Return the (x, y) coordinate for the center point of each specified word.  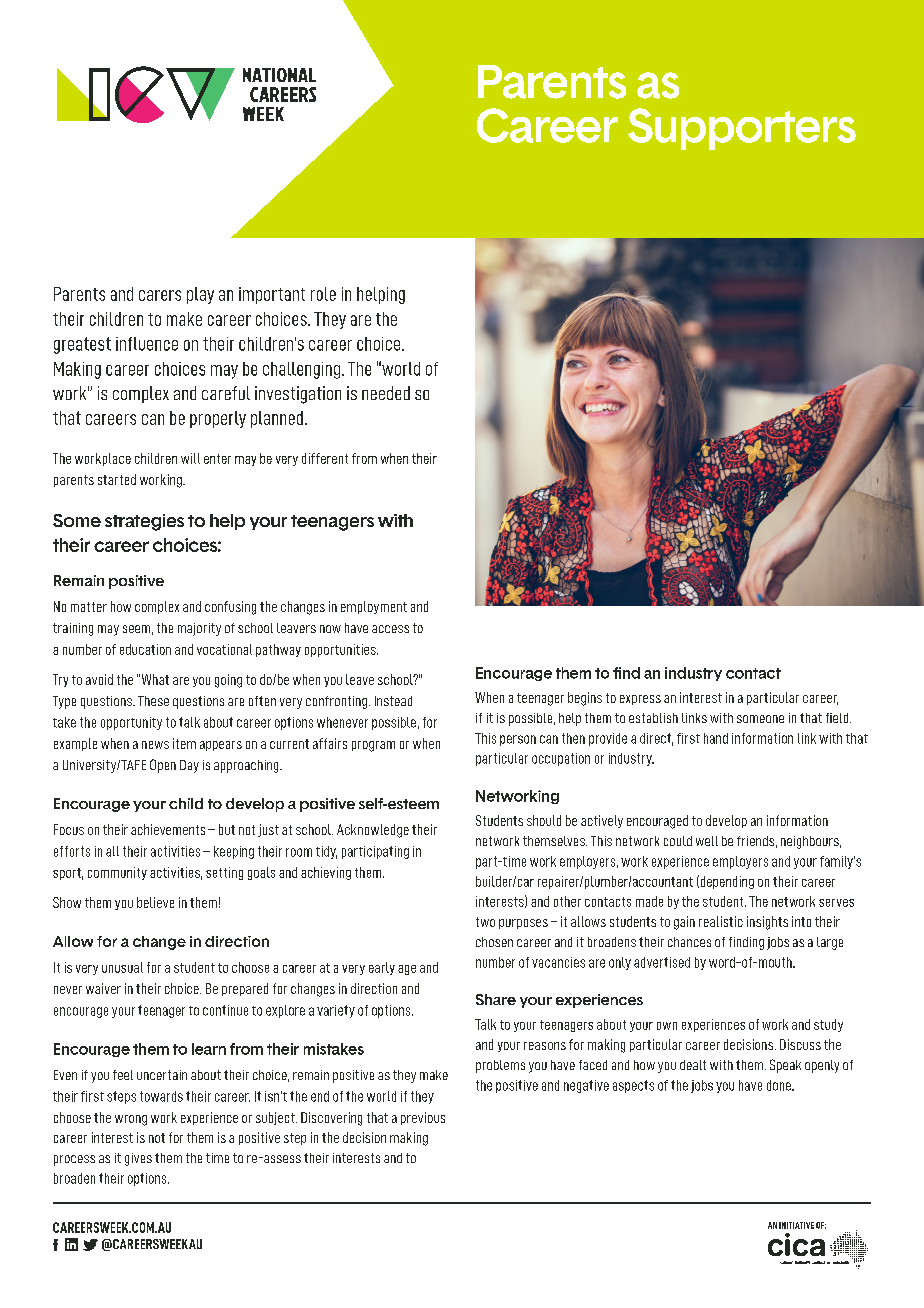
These (153, 701)
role (323, 294)
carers (160, 295)
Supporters (742, 129)
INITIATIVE (796, 1225)
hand (716, 738)
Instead (393, 701)
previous (423, 1118)
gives (138, 1159)
